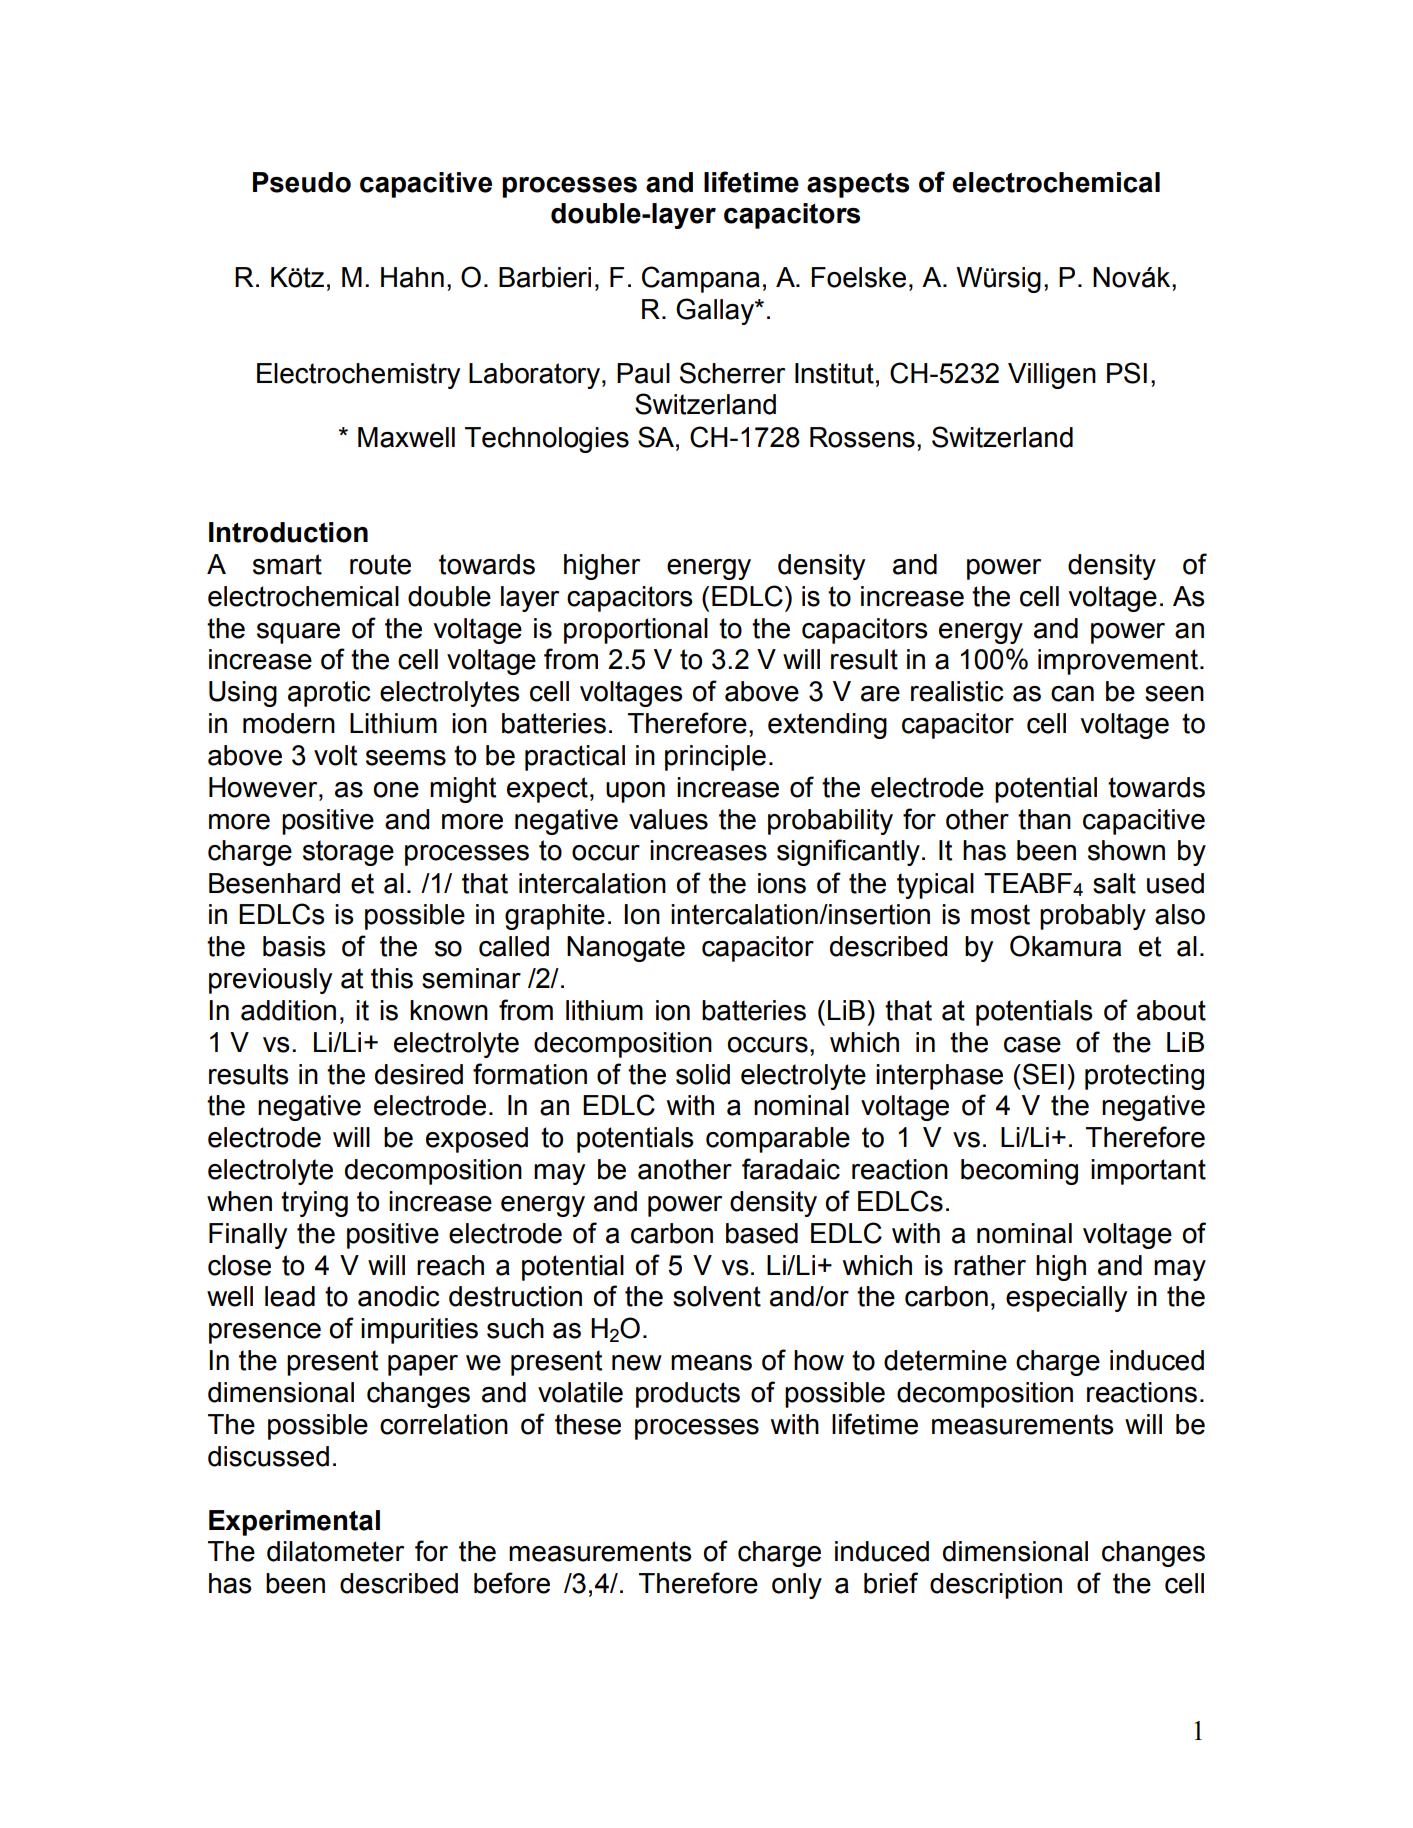 This image has width=1413, height=1828. I want to click on route, so click(380, 564).
